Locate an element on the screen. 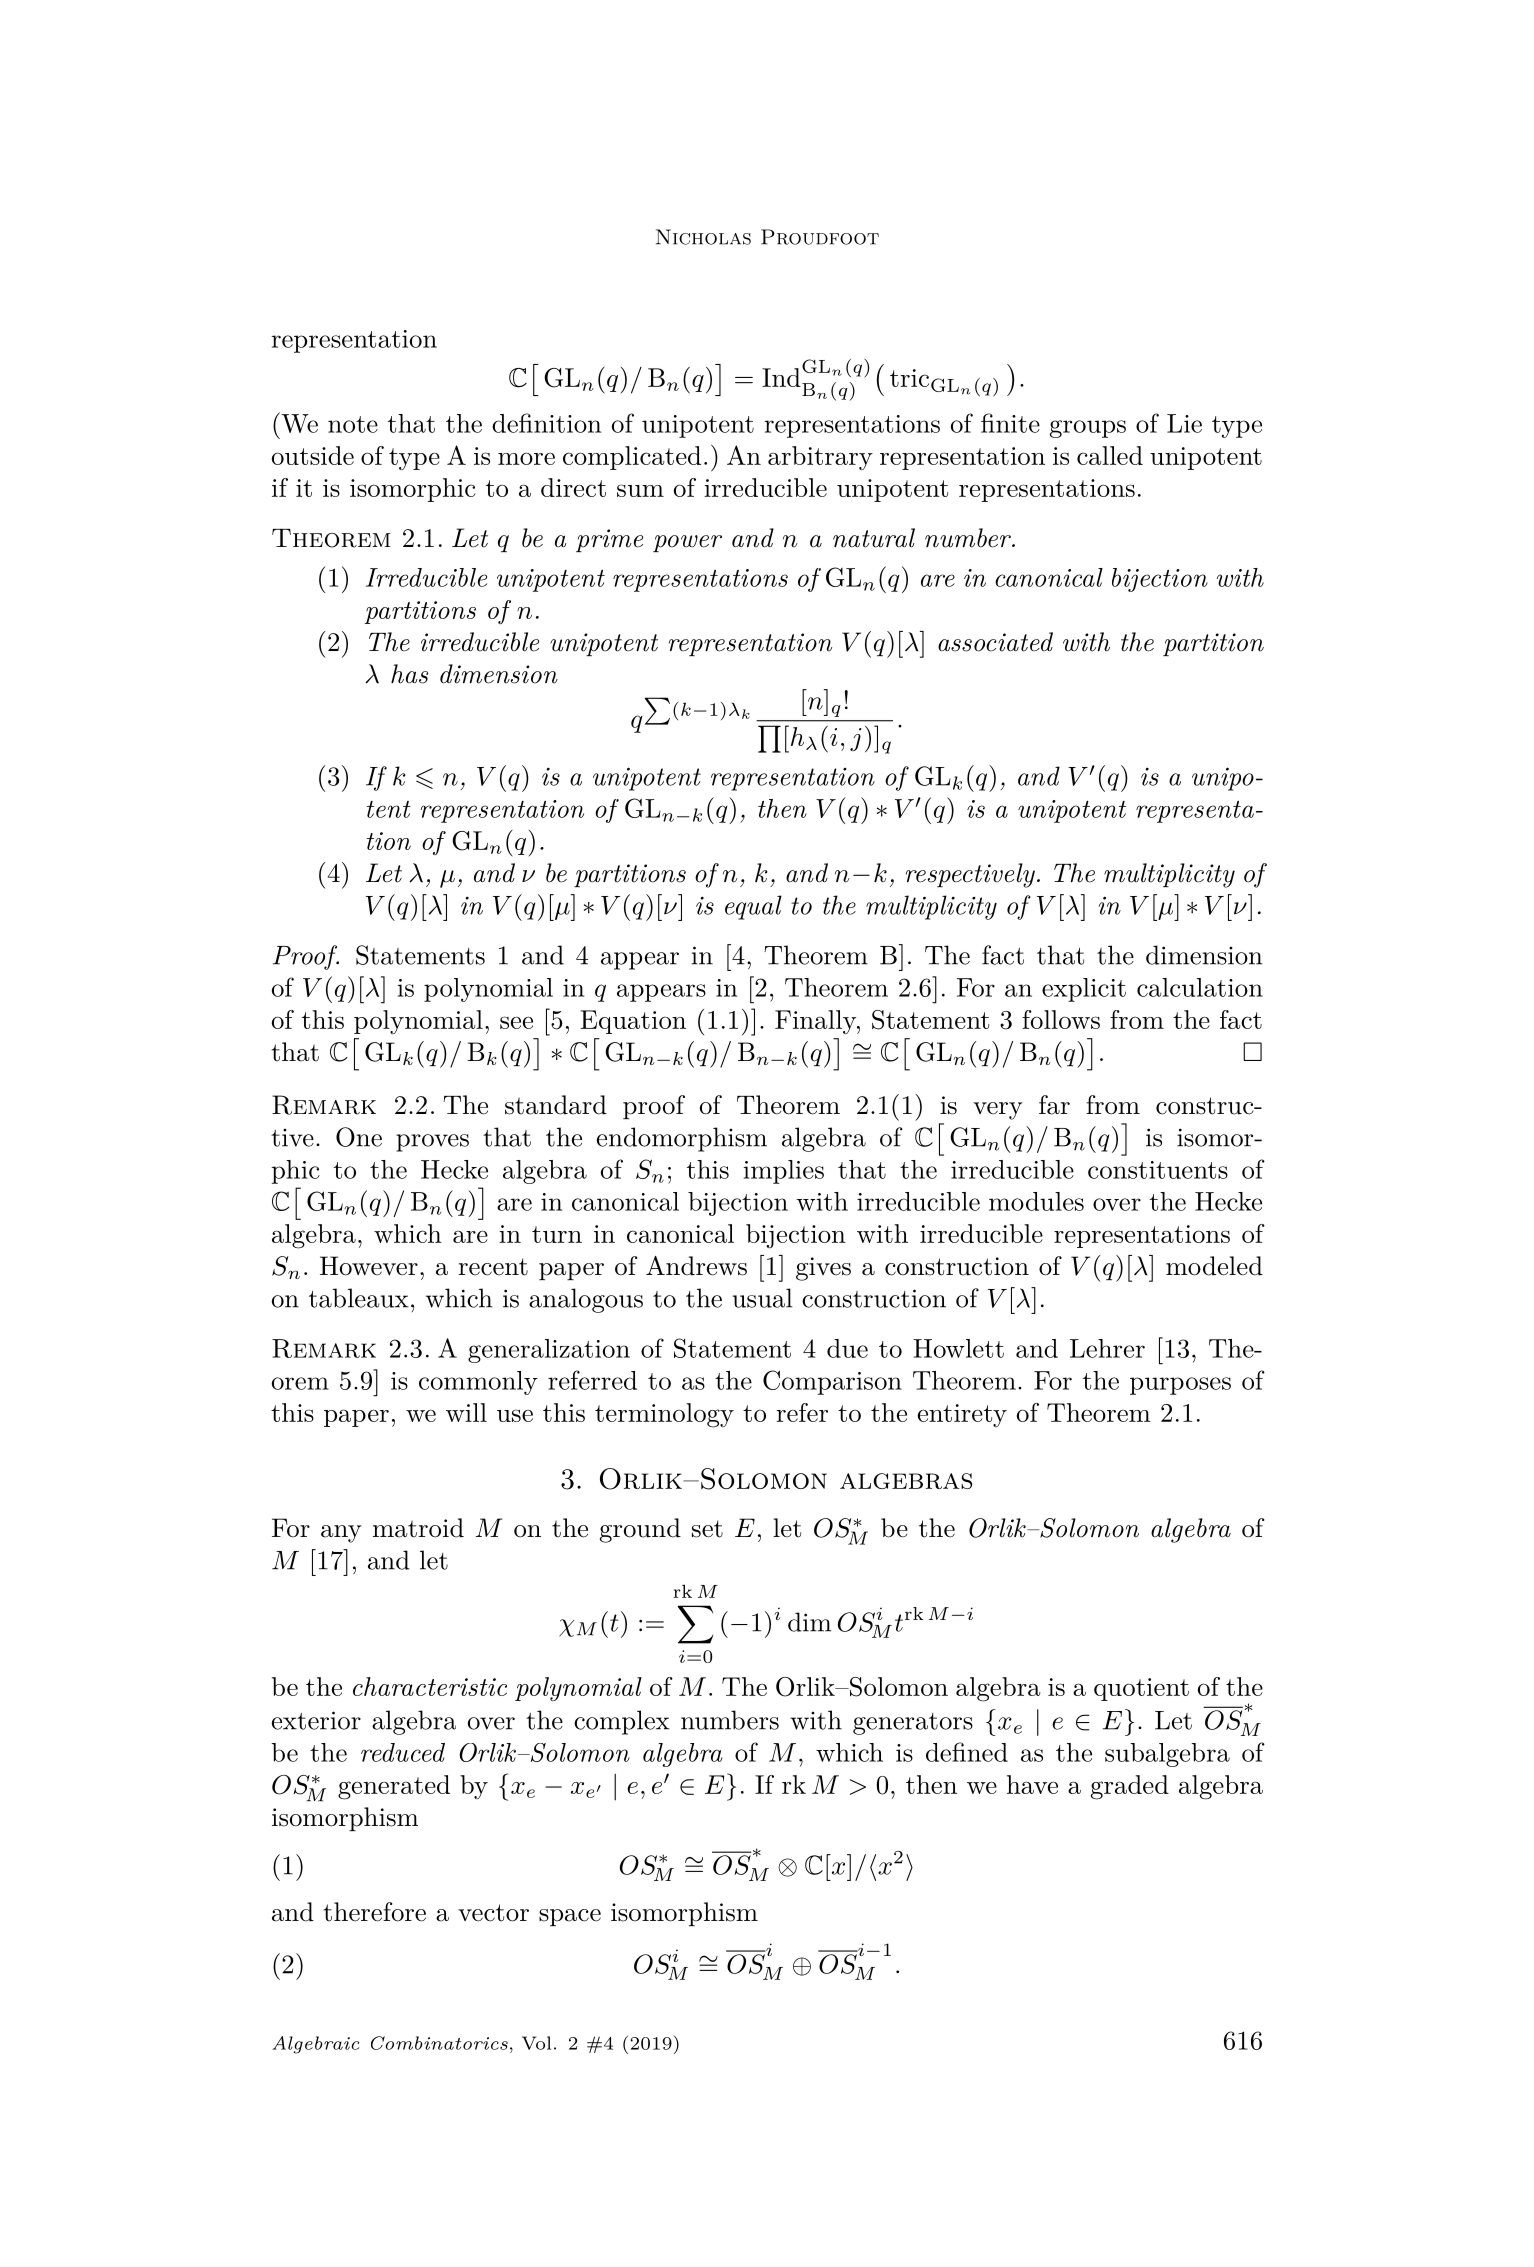 This screenshot has width=1534, height=2267. Combinatorics is located at coordinates (439, 2043).
